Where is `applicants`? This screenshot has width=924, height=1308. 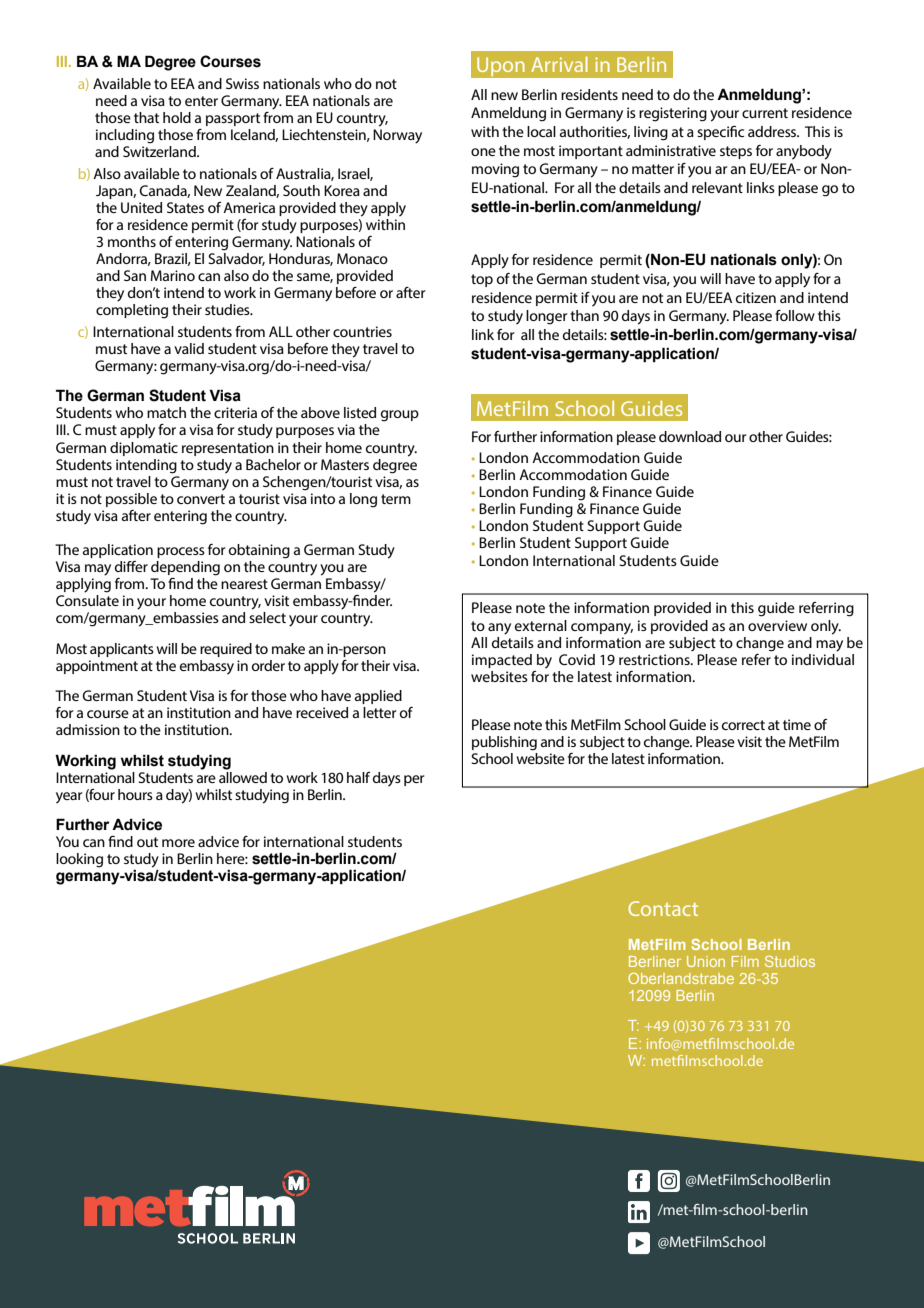 applicants is located at coordinates (122, 650).
